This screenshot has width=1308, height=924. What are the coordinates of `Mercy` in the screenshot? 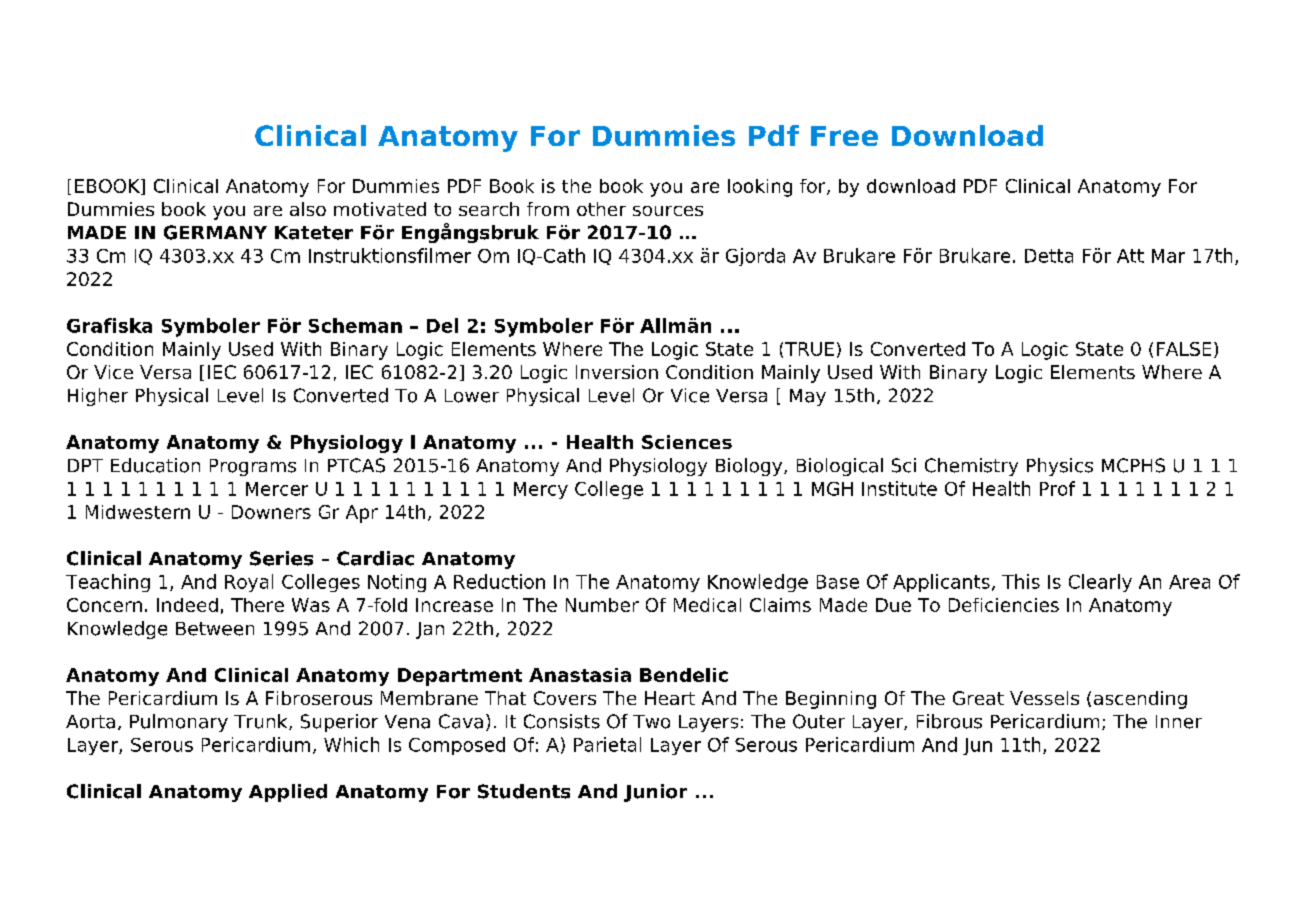 It's located at (541, 490).
